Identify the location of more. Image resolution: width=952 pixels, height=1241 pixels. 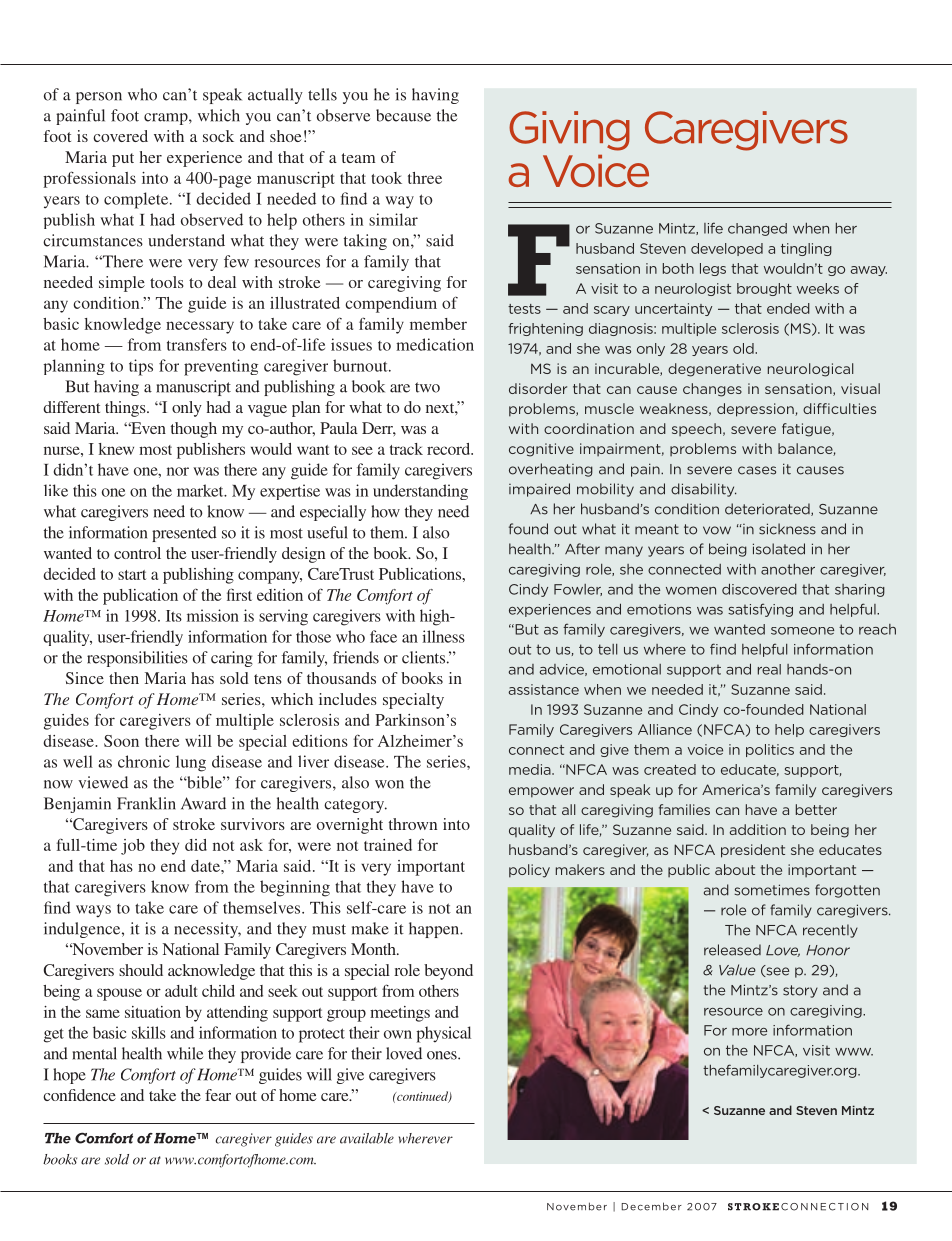
(749, 1032).
